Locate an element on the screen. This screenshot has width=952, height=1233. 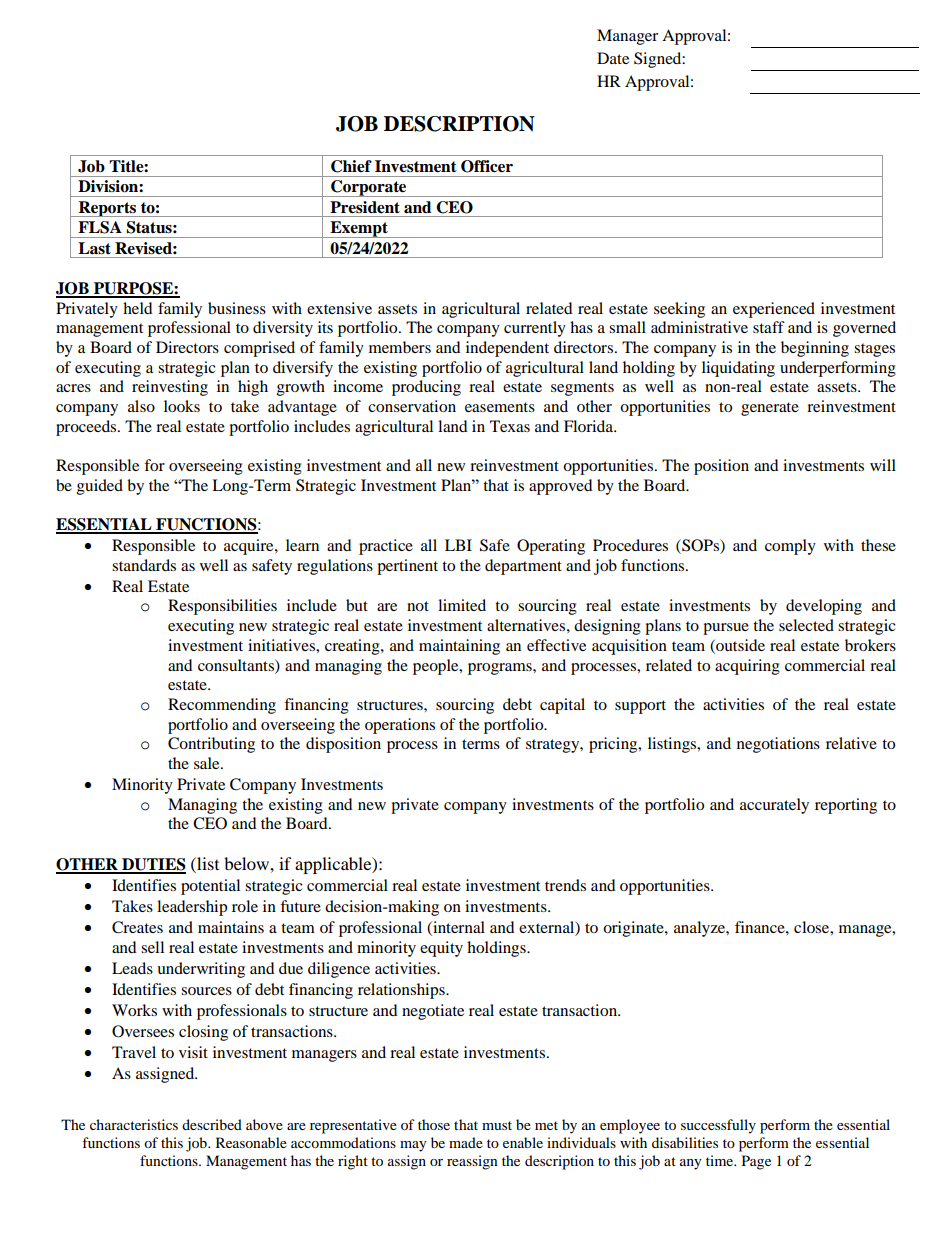
must is located at coordinates (497, 1125).
